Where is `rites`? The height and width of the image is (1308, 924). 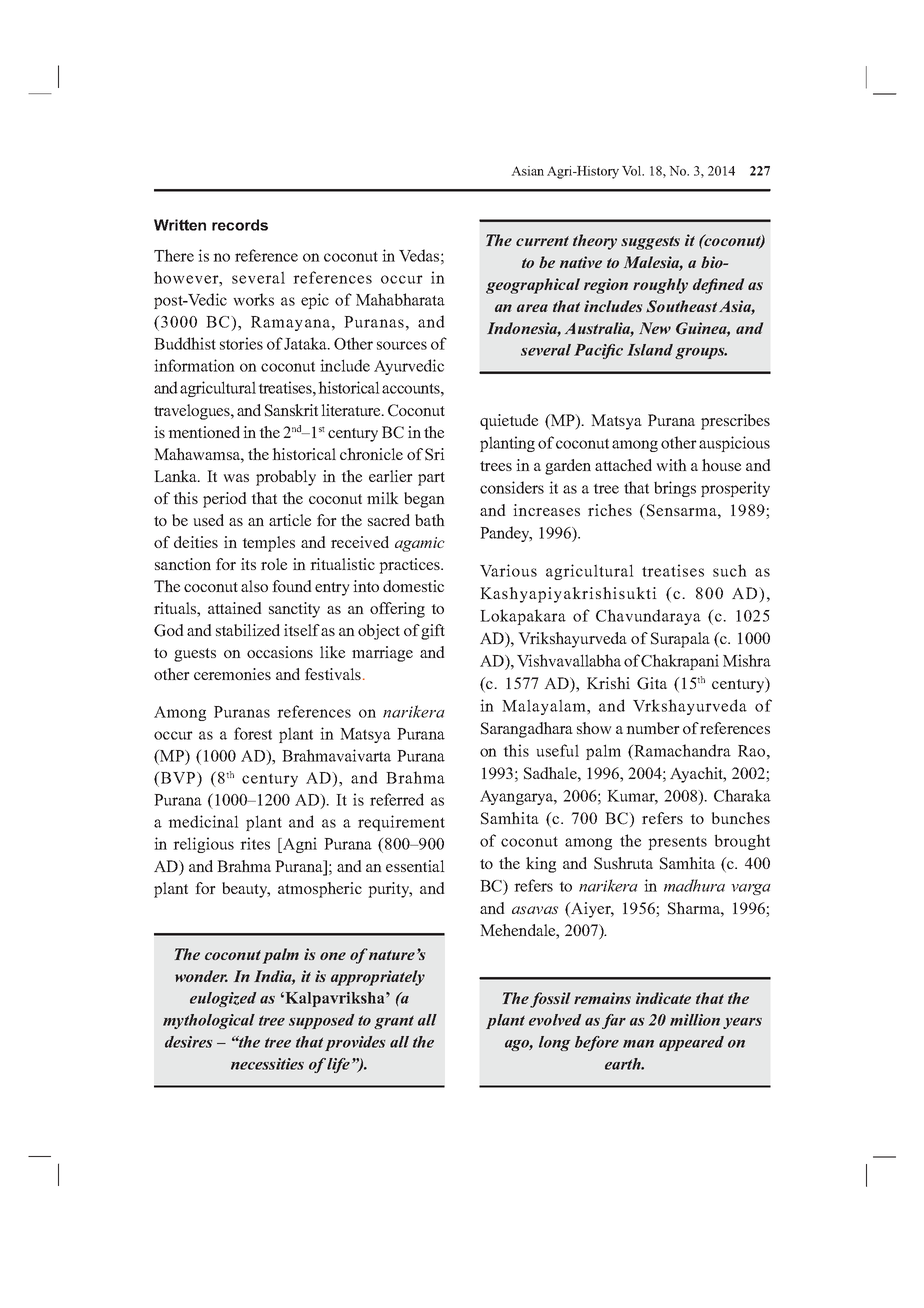
rites is located at coordinates (255, 843).
